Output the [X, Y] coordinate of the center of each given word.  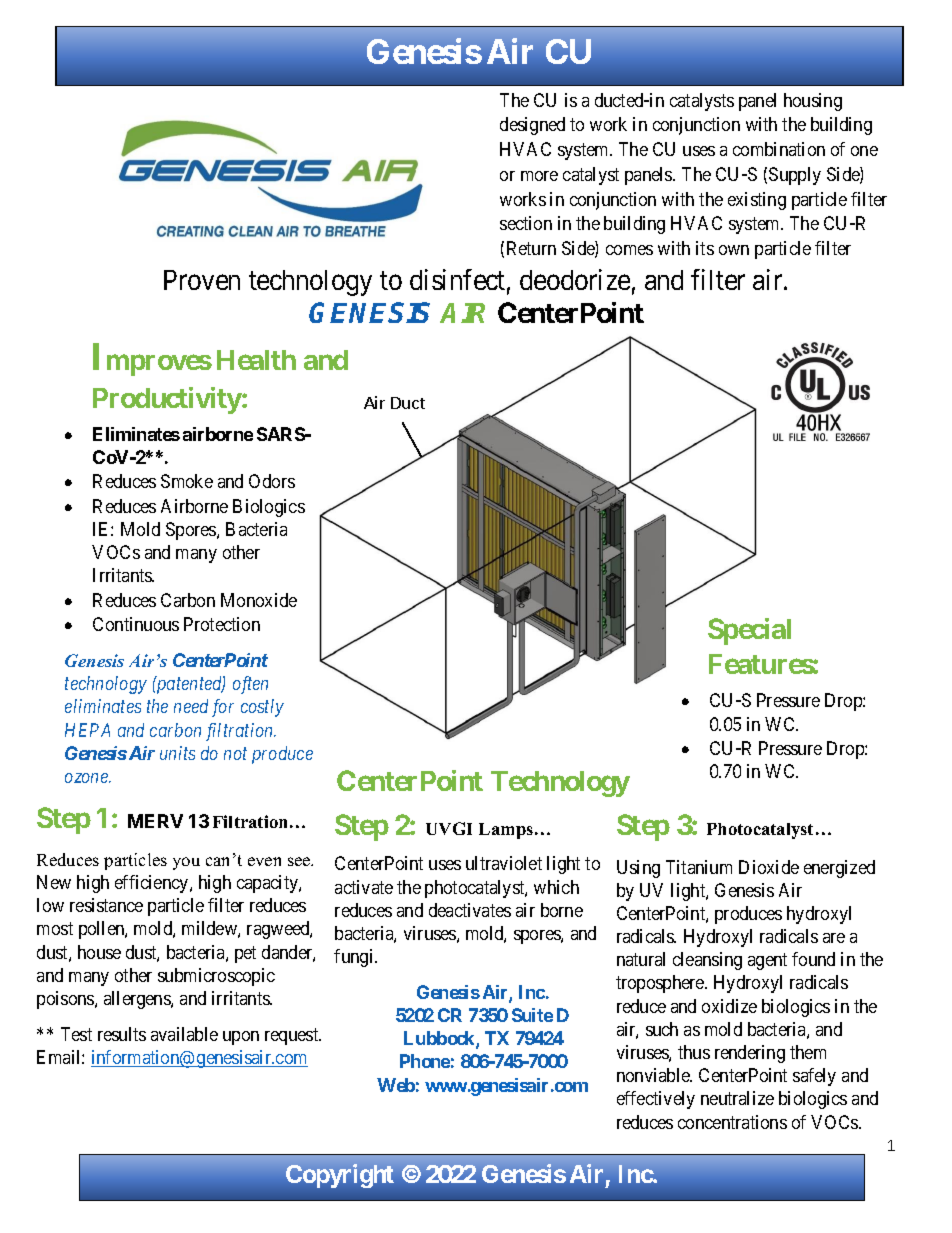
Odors [272, 481]
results [122, 1034]
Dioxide [769, 867]
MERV [155, 821]
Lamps [507, 831]
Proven [202, 280]
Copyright [340, 1176]
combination [779, 149]
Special [749, 631]
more [539, 176]
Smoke [187, 481]
